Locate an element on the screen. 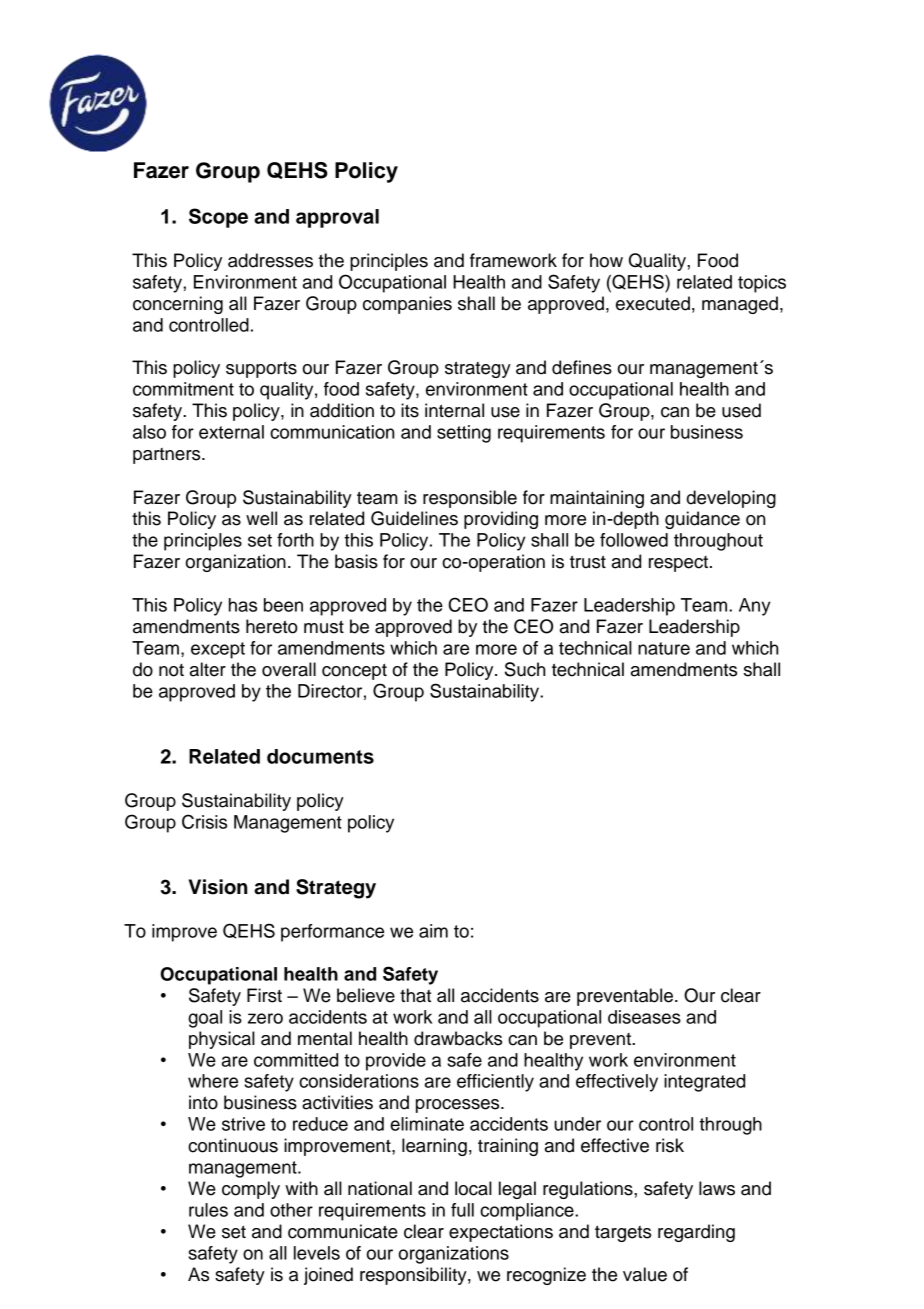  has is located at coordinates (243, 605).
